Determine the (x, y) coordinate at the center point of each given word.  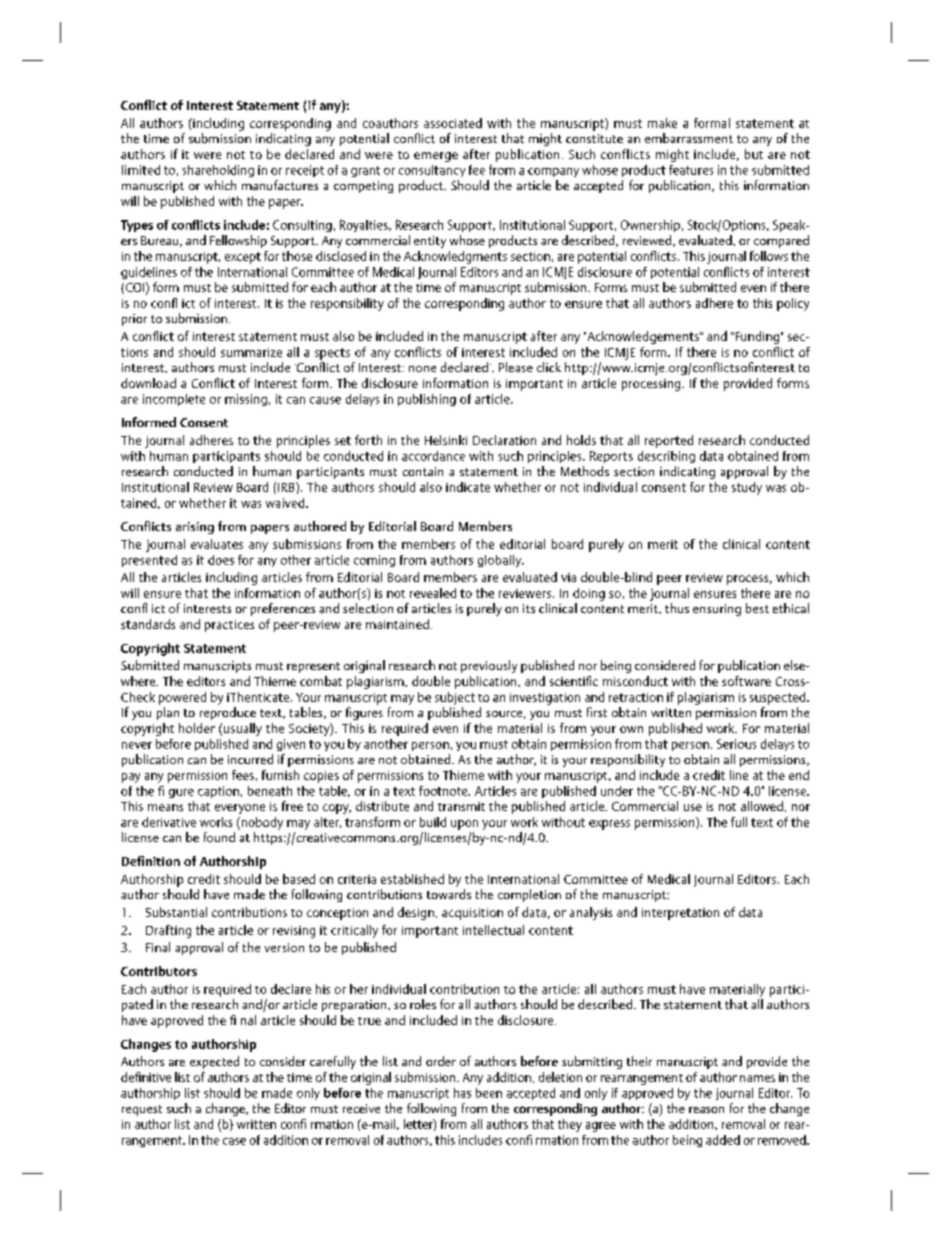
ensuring (717, 610)
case (234, 1141)
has (462, 1093)
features (691, 170)
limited (141, 170)
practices (229, 626)
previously (489, 666)
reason (706, 1110)
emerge (436, 157)
